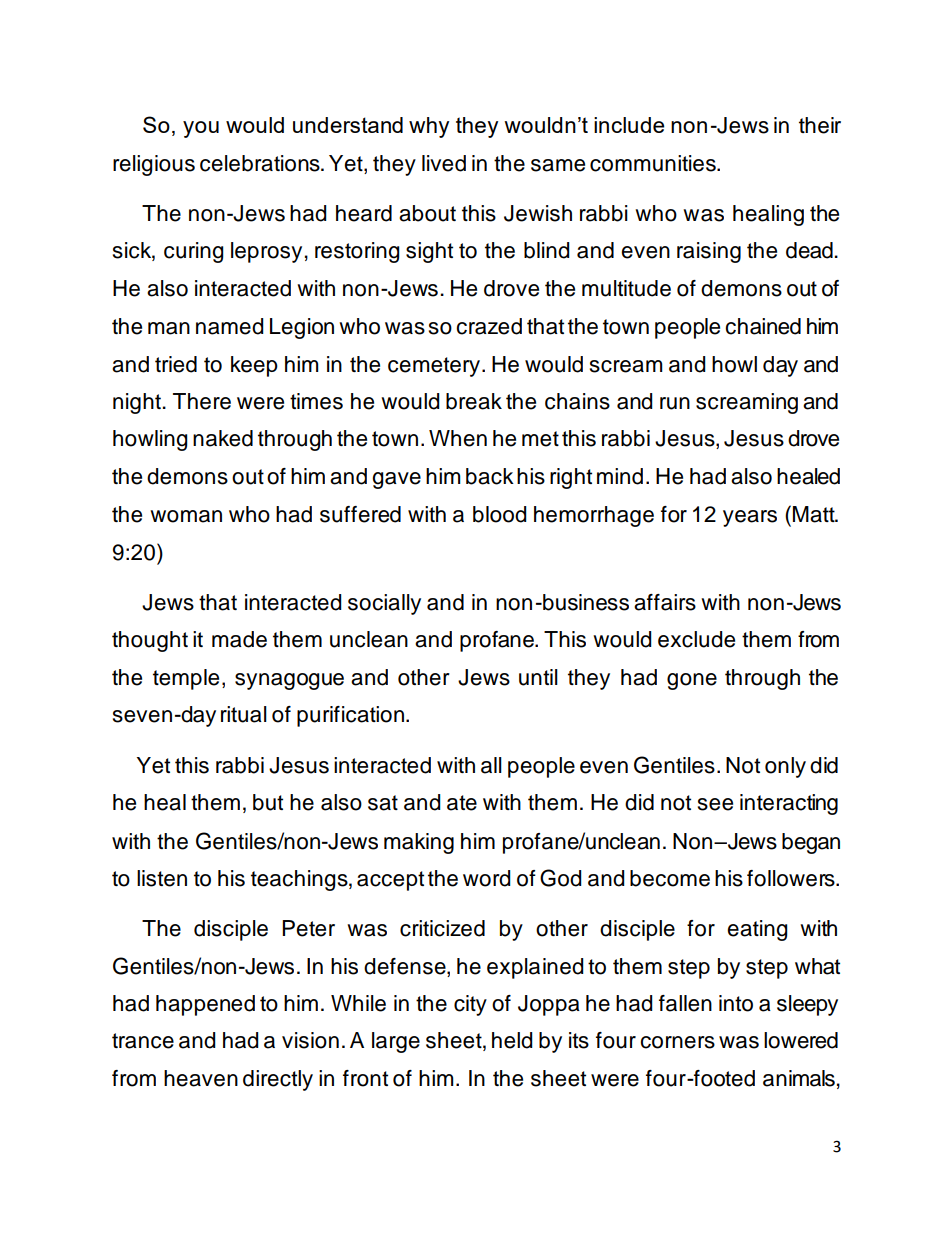 This page has height=1233, width=952. I want to click on corners, so click(677, 1042).
